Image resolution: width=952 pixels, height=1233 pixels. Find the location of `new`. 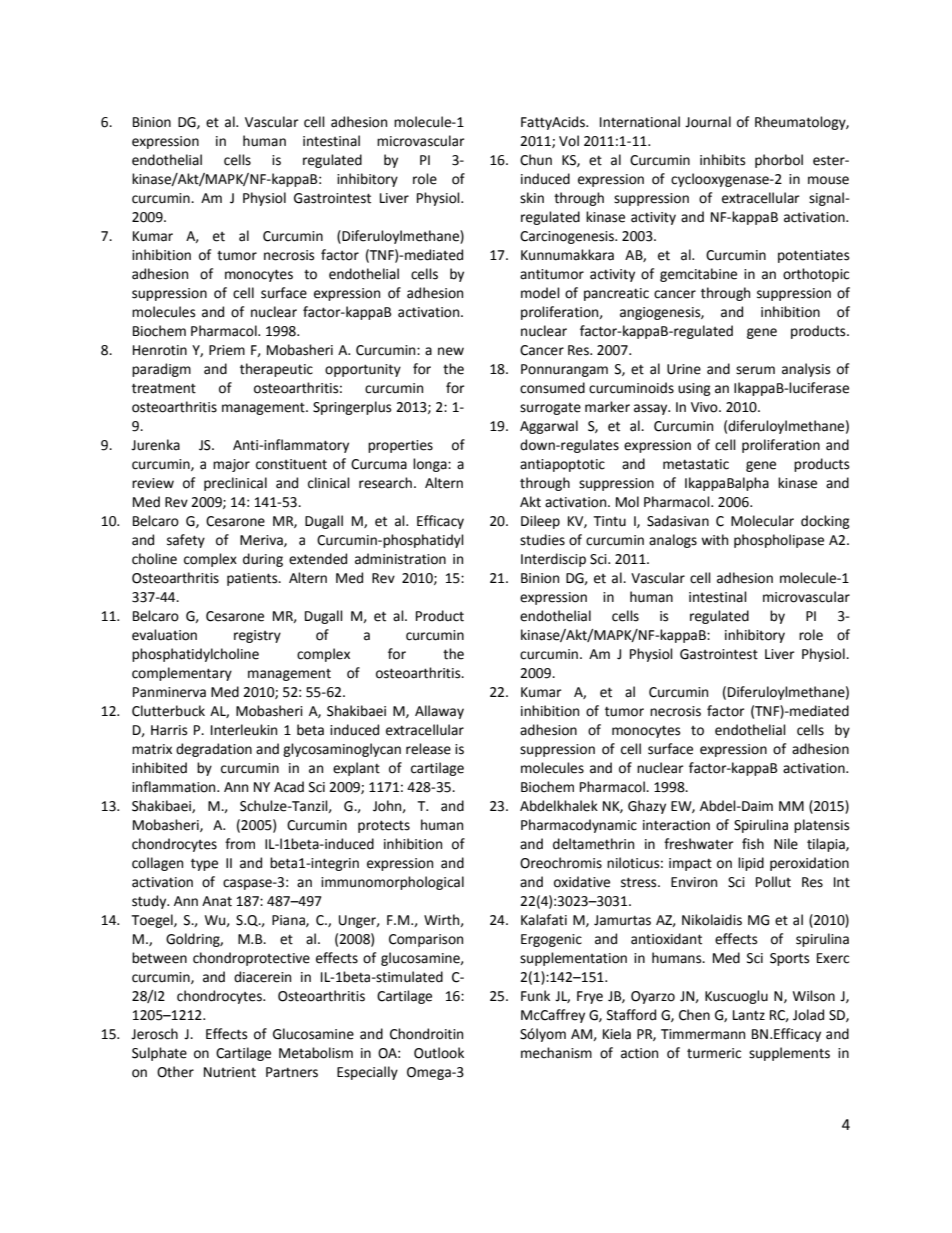

new is located at coordinates (451, 351).
